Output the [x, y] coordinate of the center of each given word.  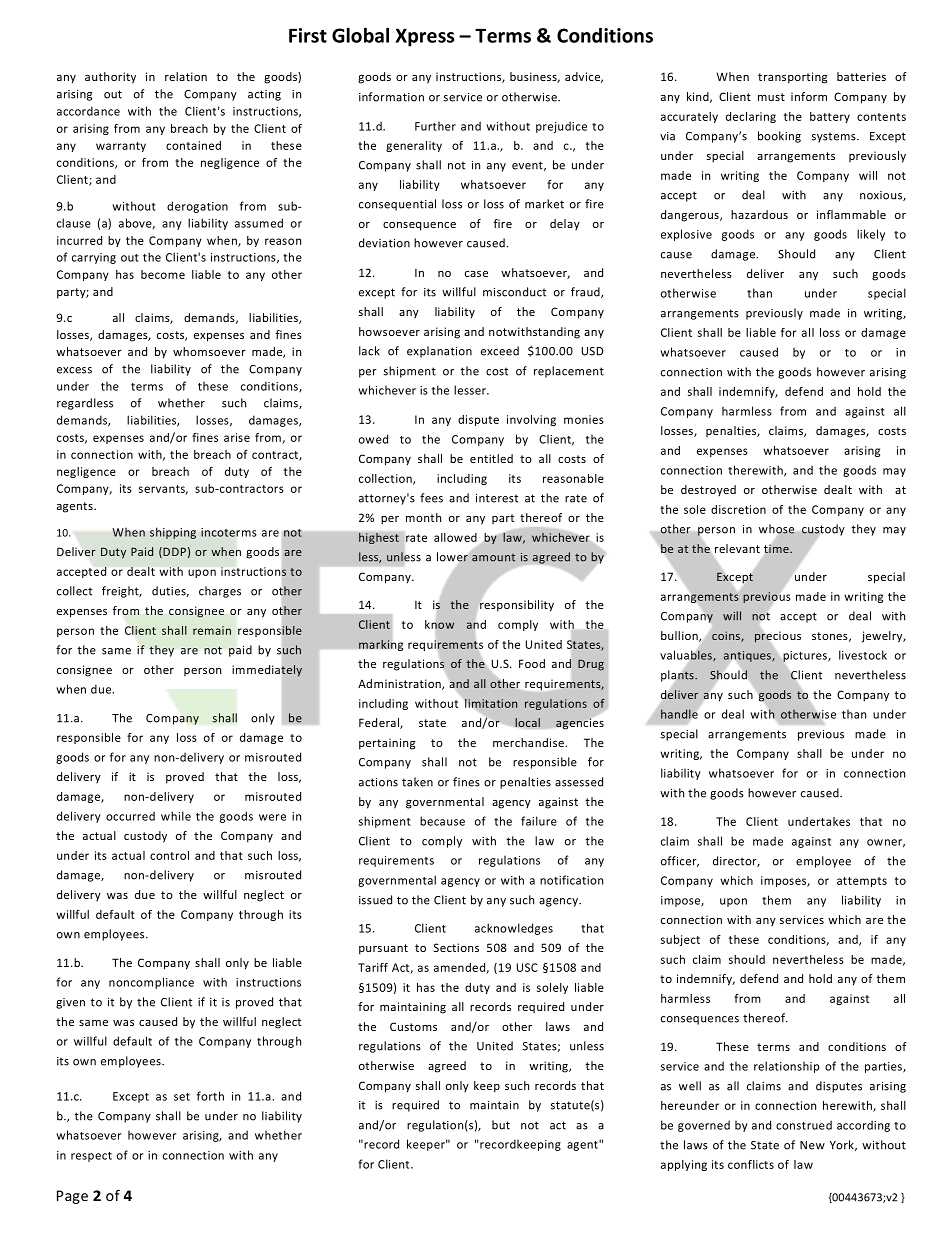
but [501, 1125]
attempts [862, 882]
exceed [500, 351]
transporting [792, 78]
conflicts [751, 1164]
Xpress [425, 37]
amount [493, 558]
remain [212, 630]
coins [727, 636]
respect [91, 1157]
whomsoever [209, 351]
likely [871, 235]
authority [110, 78]
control [169, 855]
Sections [456, 947]
